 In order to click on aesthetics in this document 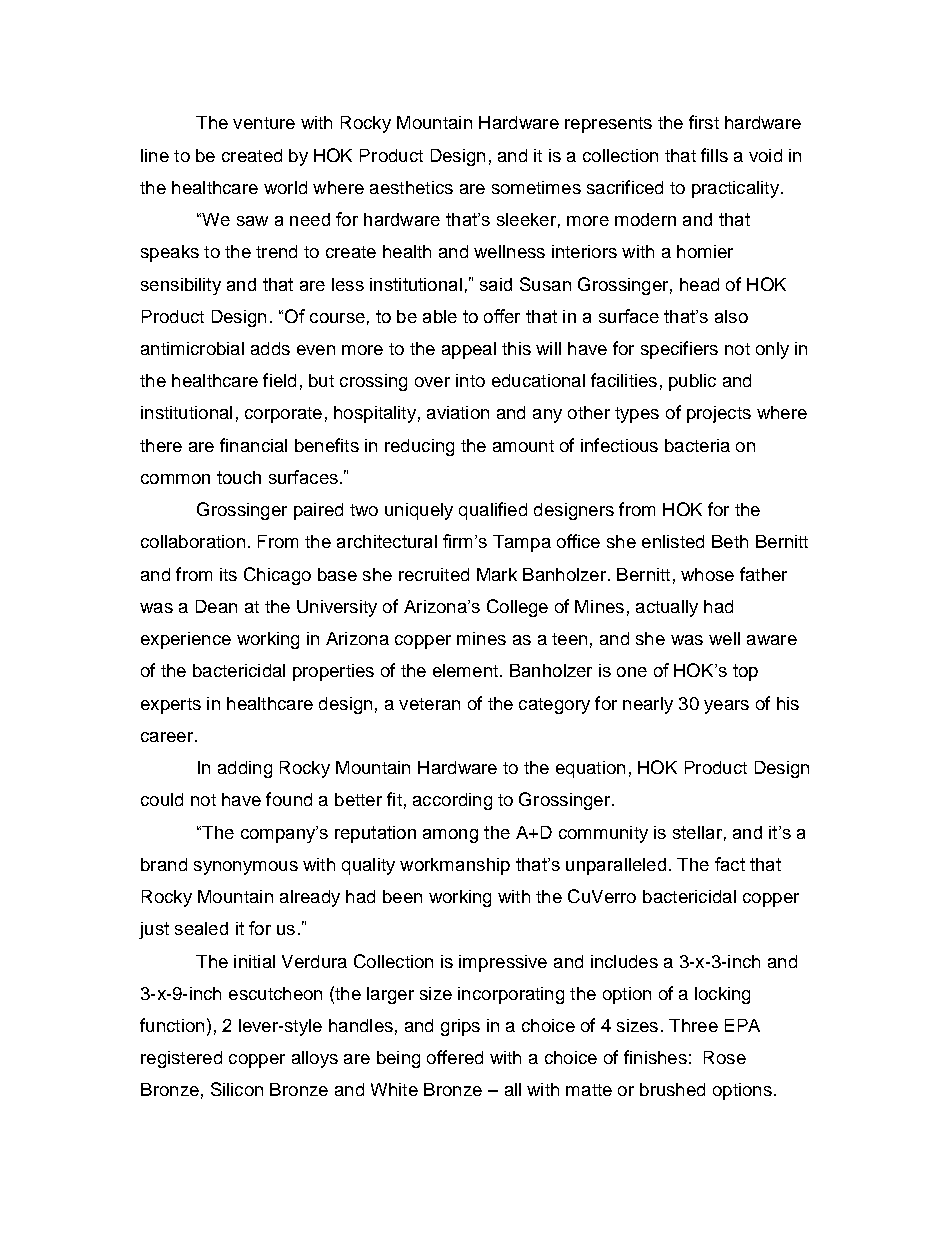, I will do `click(411, 187)`.
